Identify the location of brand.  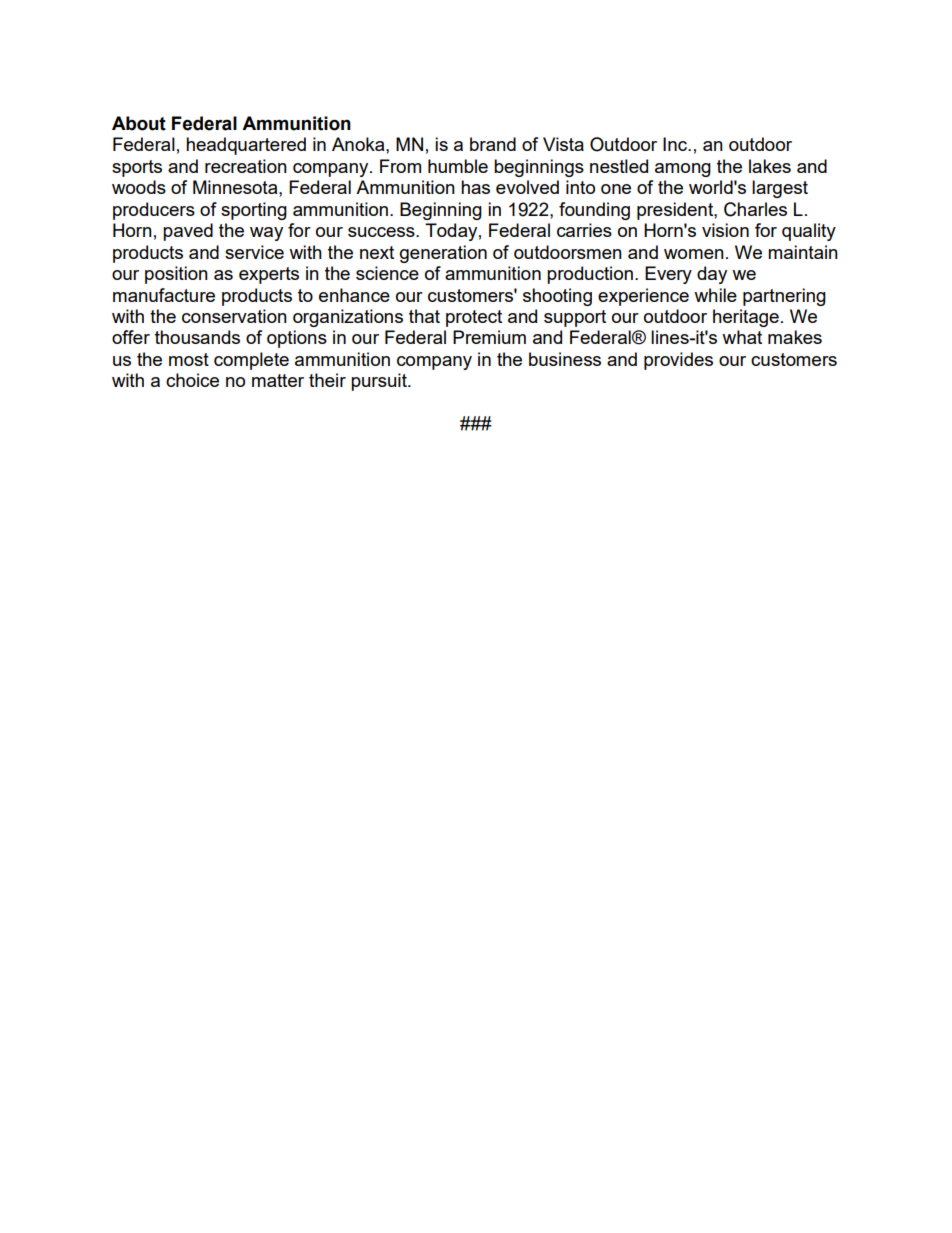
(493, 144).
